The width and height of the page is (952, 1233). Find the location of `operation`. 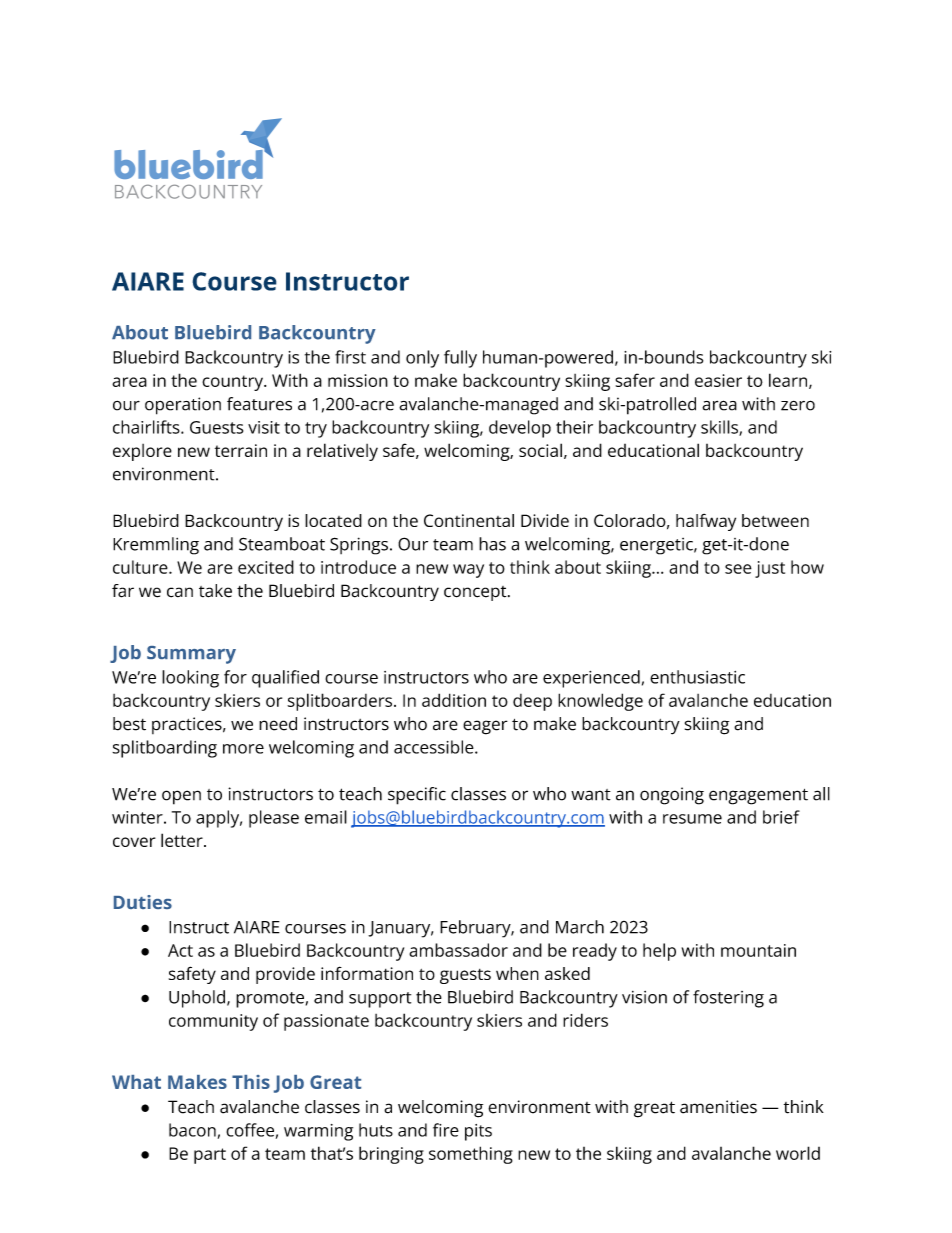

operation is located at coordinates (183, 406).
